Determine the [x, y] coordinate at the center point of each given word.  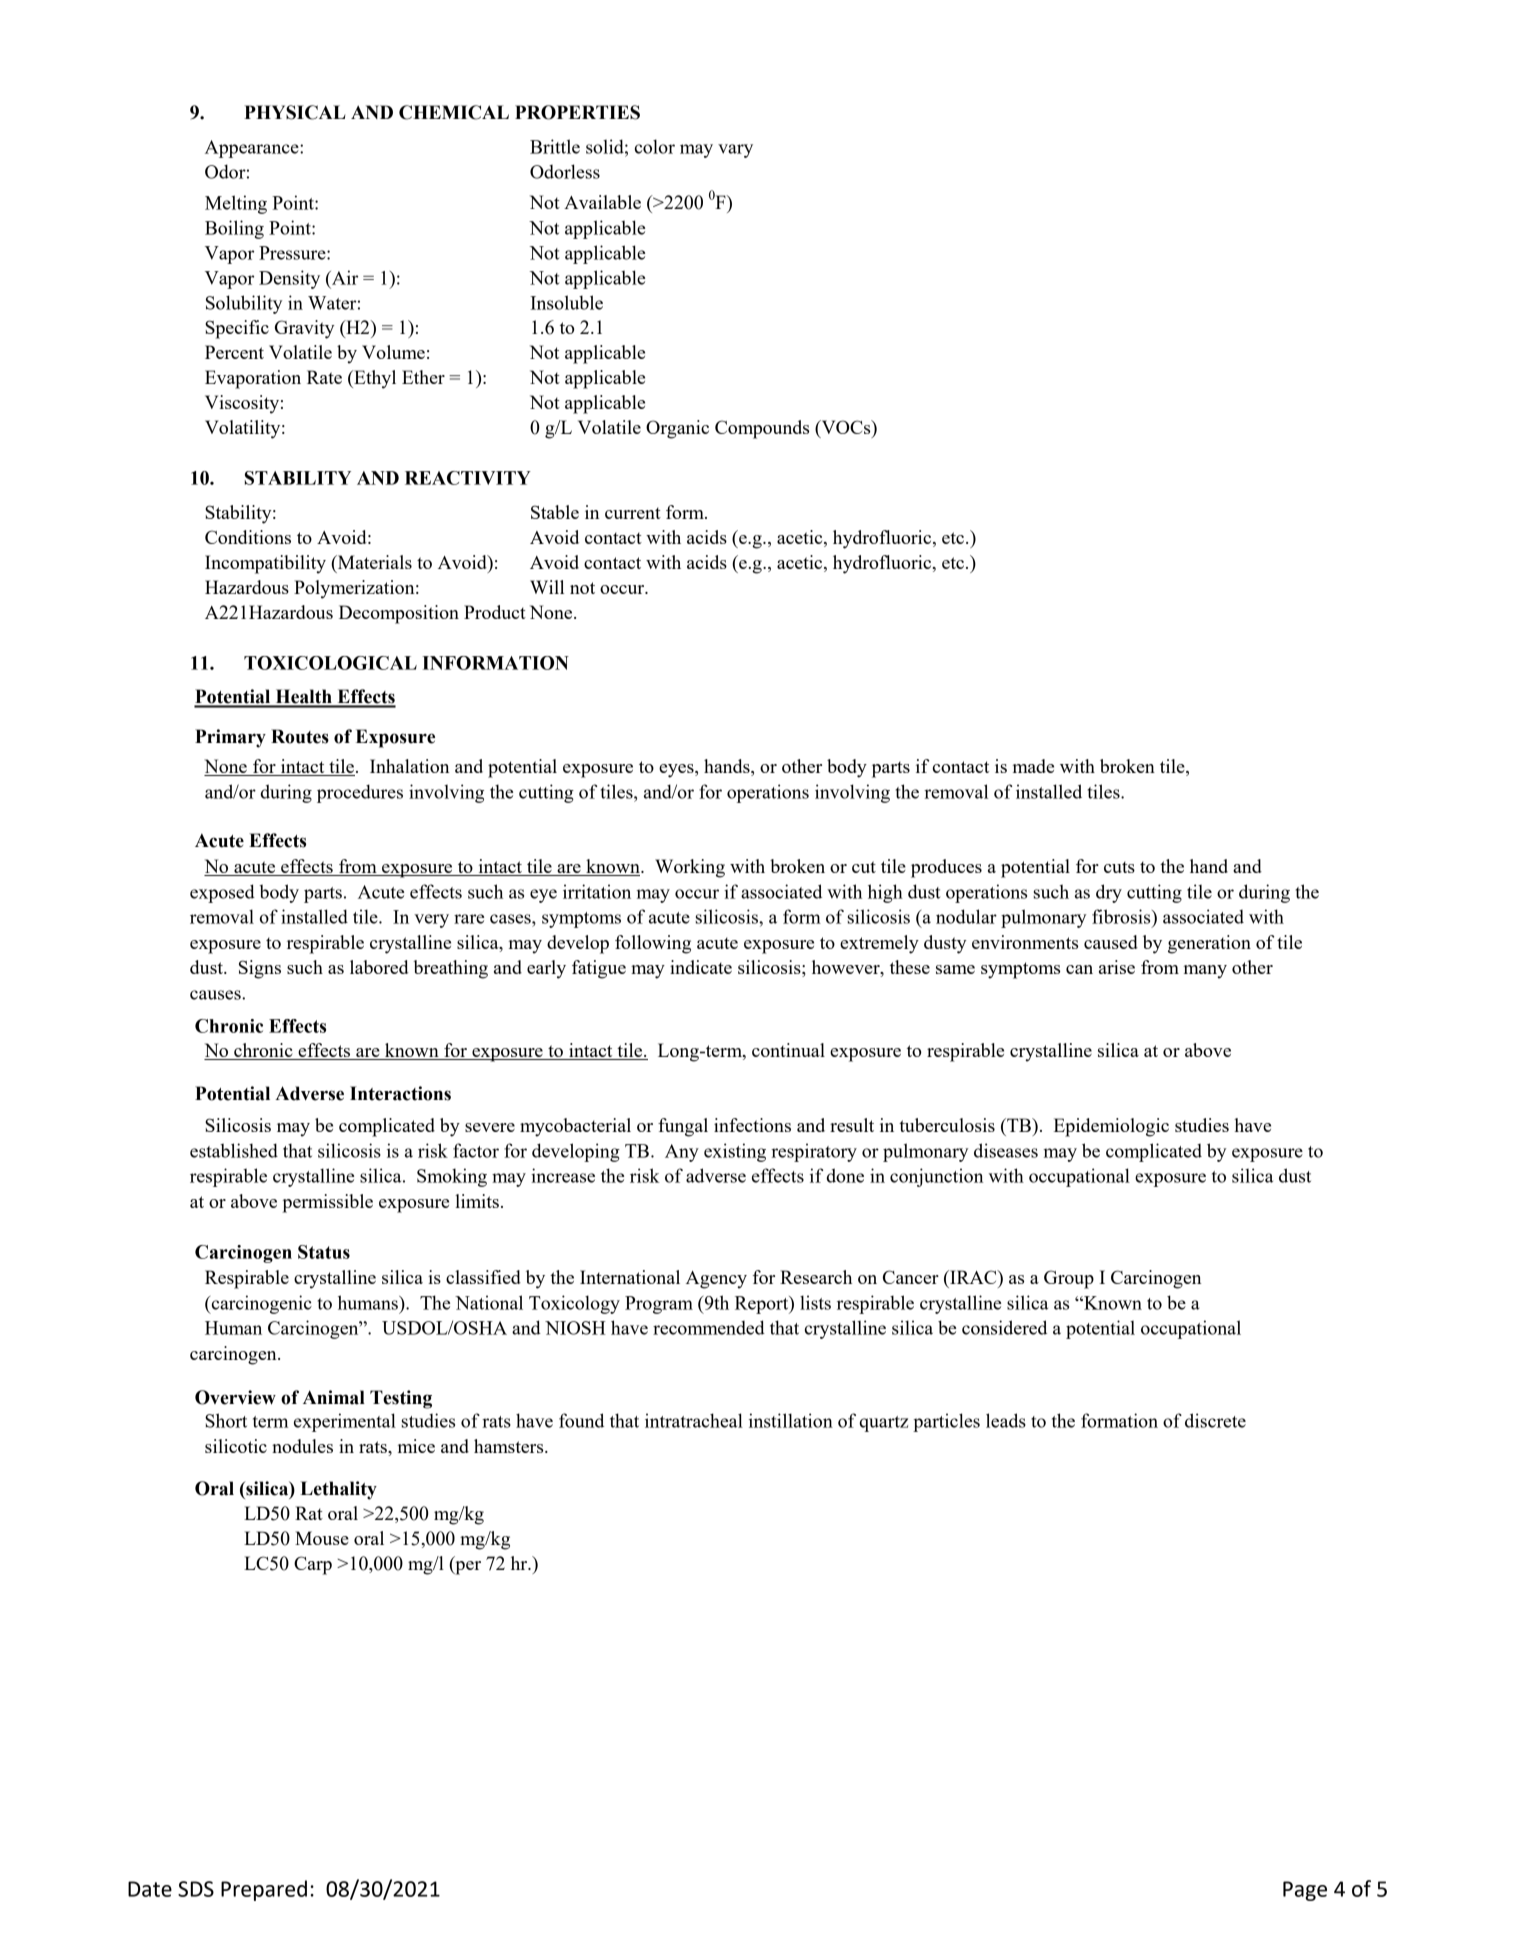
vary [735, 151]
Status [324, 1252]
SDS [196, 1889]
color [655, 146]
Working [690, 868]
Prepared [264, 1890]
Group [1069, 1279]
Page [1305, 1891]
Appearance [253, 149]
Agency [716, 1280]
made [1033, 766]
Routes [300, 736]
